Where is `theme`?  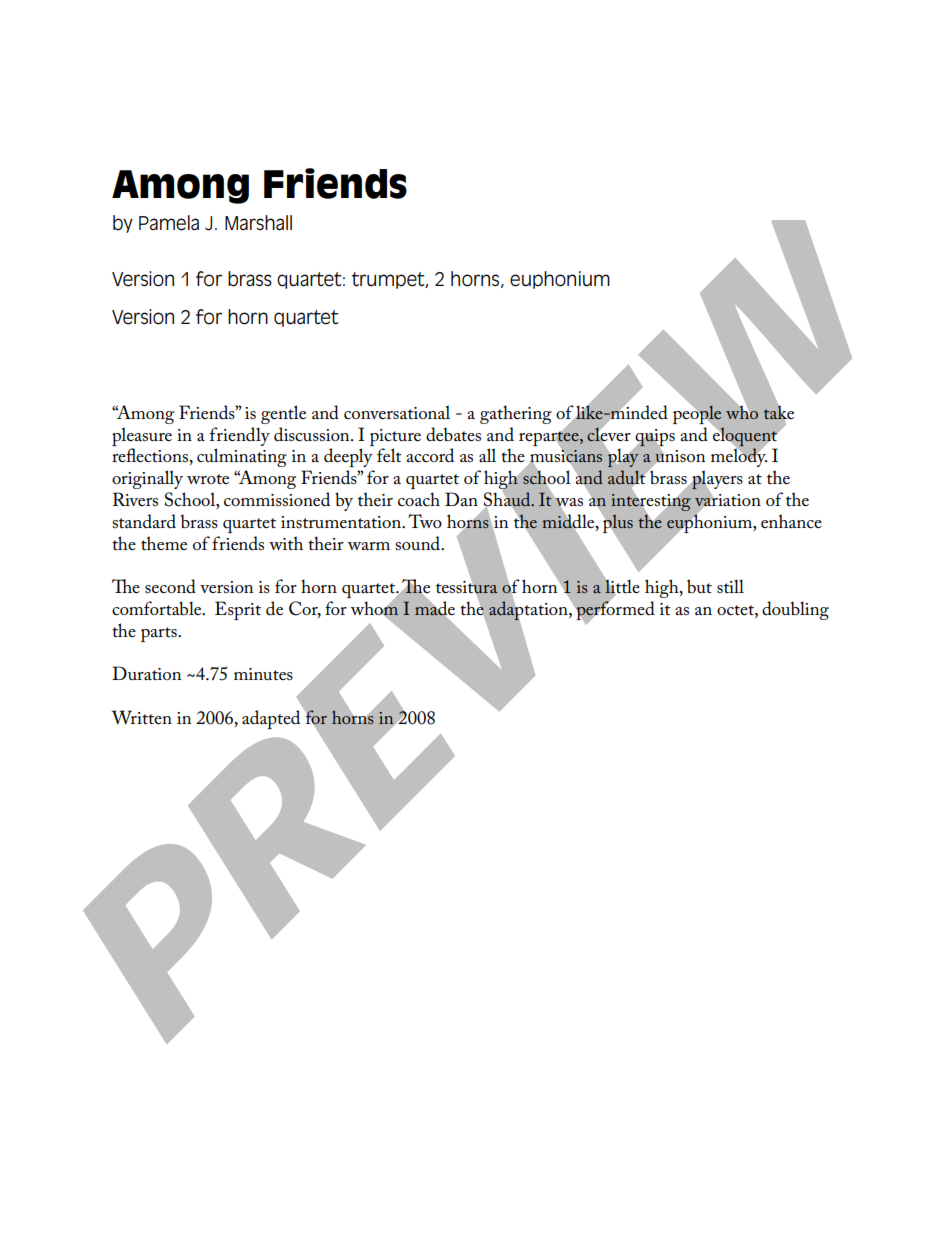
theme is located at coordinates (164, 543).
